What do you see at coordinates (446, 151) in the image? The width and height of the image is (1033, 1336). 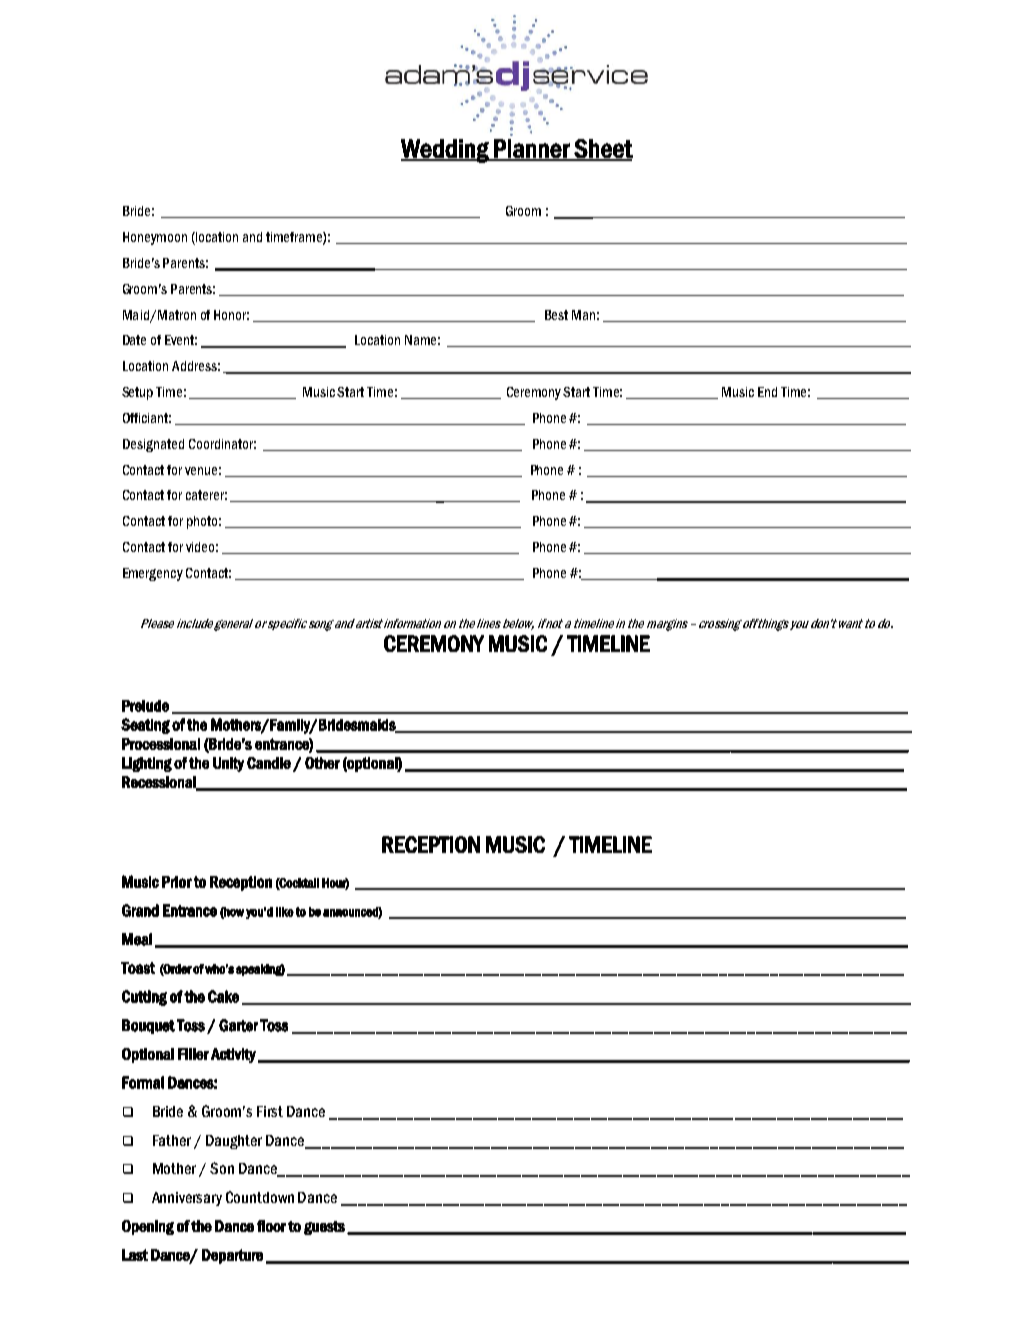 I see `Wedding` at bounding box center [446, 151].
